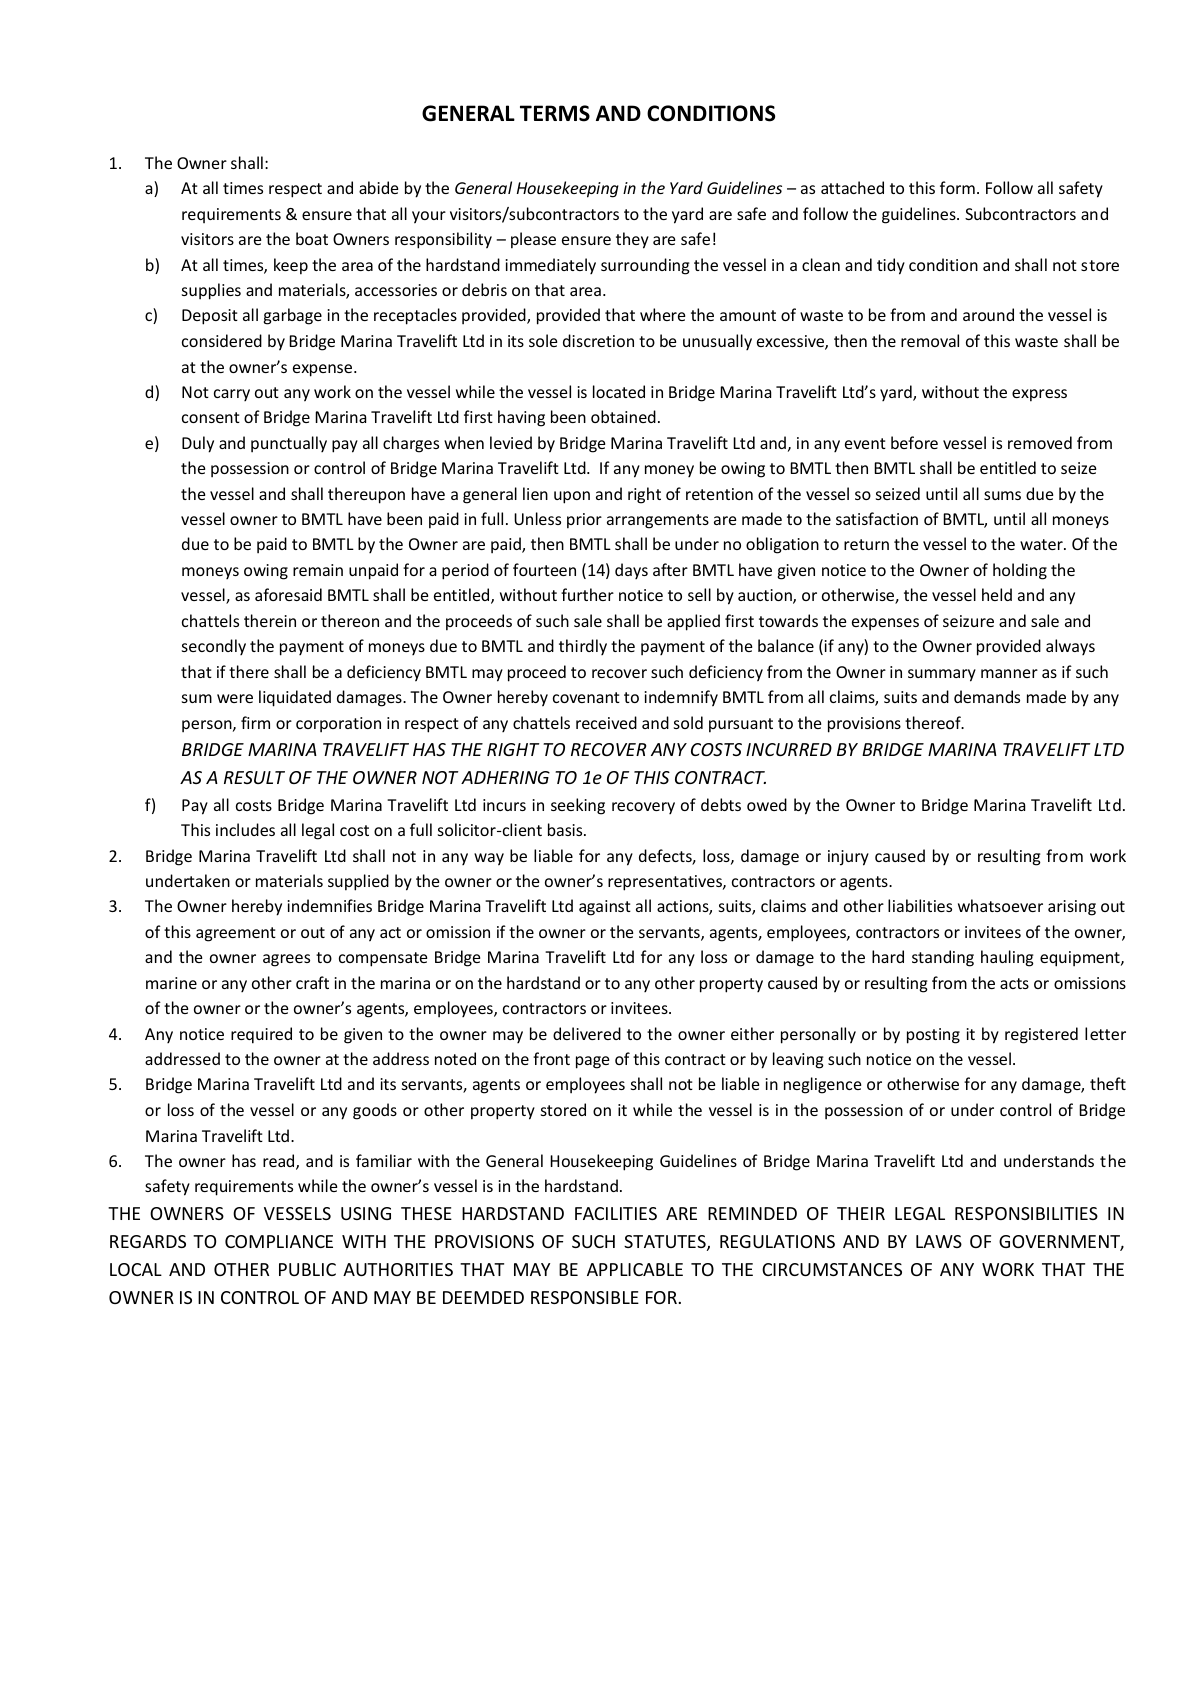 This screenshot has width=1198, height=1695. I want to click on acts, so click(1014, 983).
